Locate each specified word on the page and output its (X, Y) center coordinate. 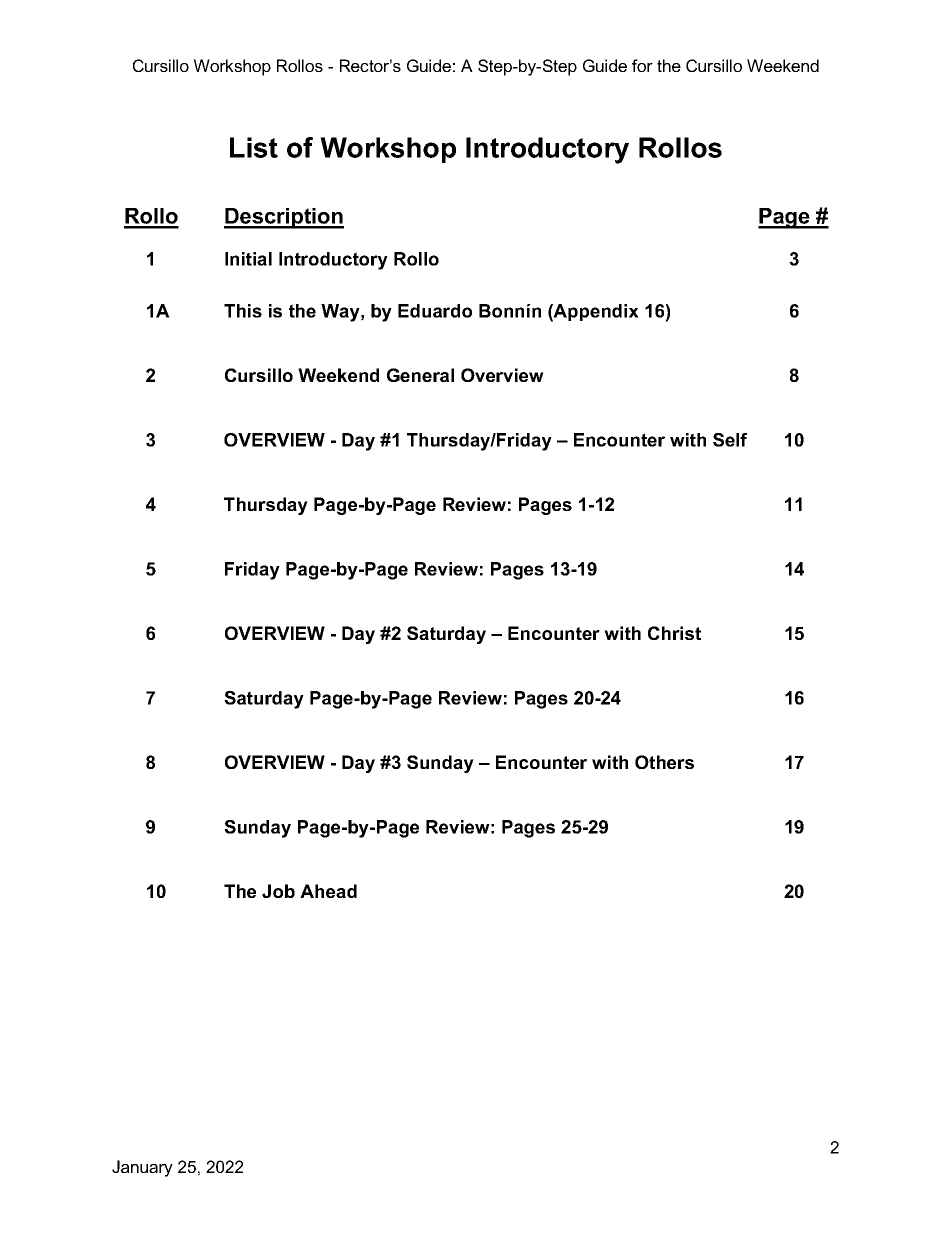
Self (730, 440)
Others (664, 762)
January (142, 1168)
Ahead (328, 891)
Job (278, 891)
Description (284, 218)
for (642, 65)
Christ (674, 633)
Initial (248, 259)
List (254, 147)
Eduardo (435, 311)
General (420, 375)
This (243, 311)
